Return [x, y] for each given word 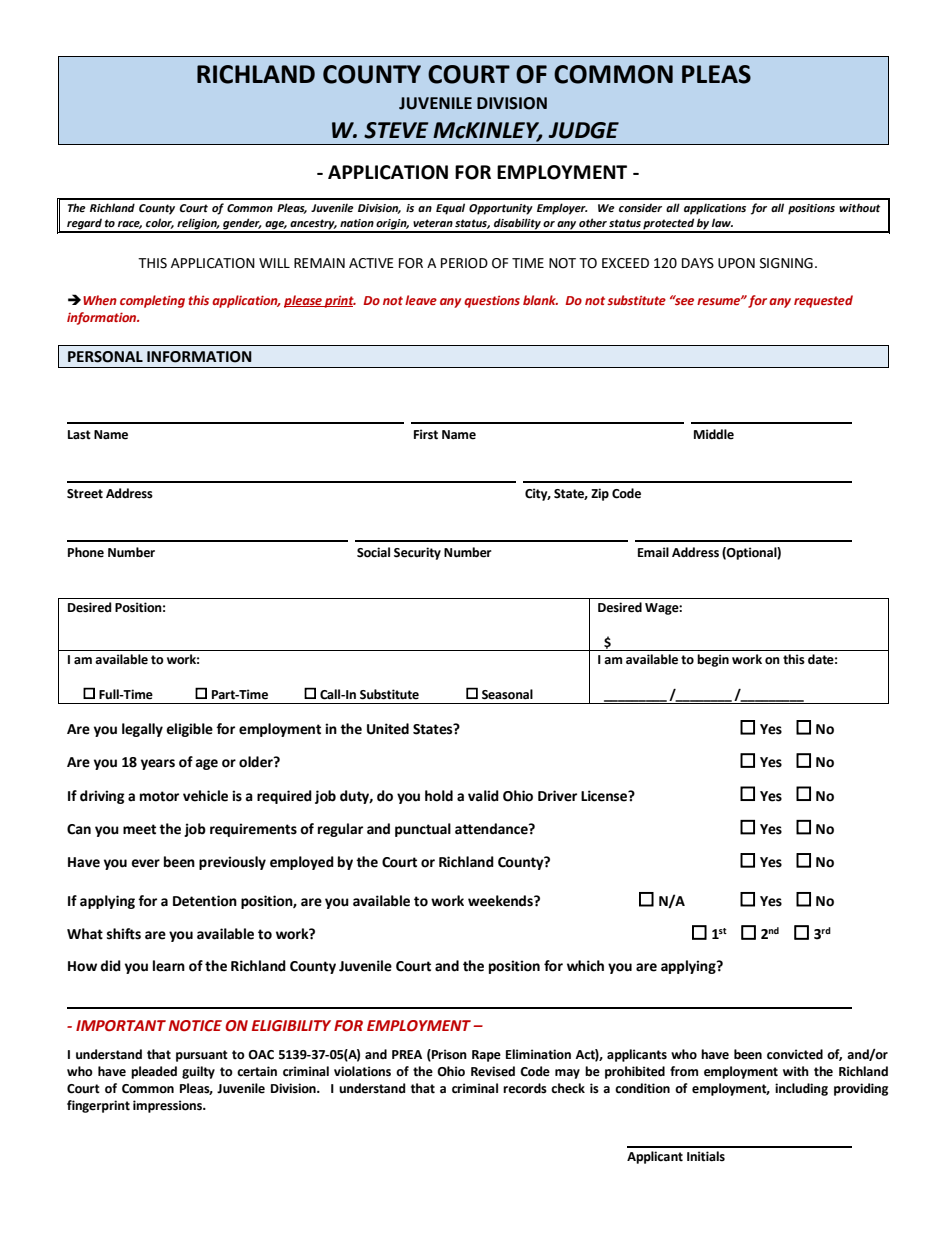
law [722, 222]
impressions [168, 1106]
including [801, 1089]
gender [241, 225]
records [525, 1088]
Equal [450, 209]
